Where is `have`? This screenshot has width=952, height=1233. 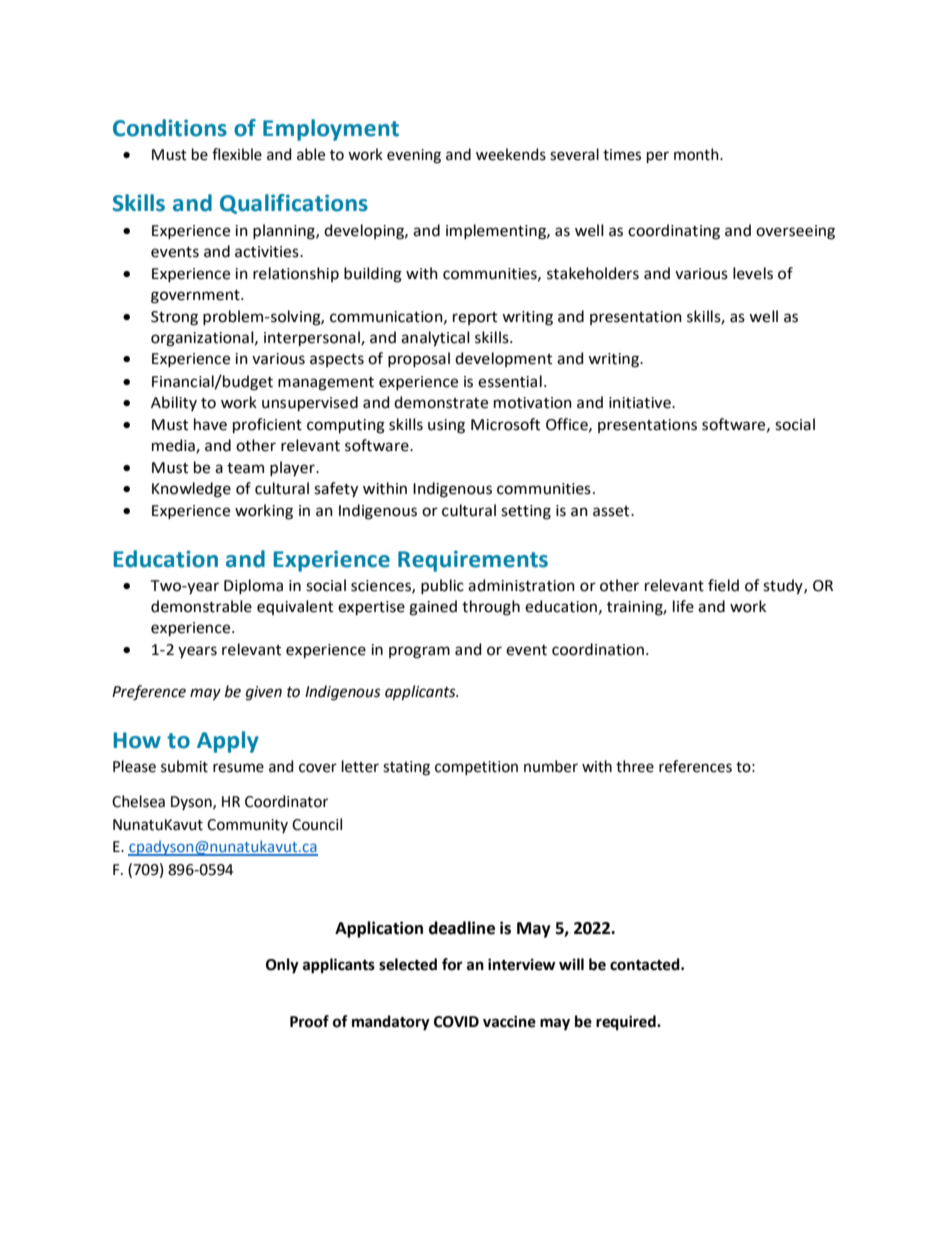
have is located at coordinates (210, 424).
